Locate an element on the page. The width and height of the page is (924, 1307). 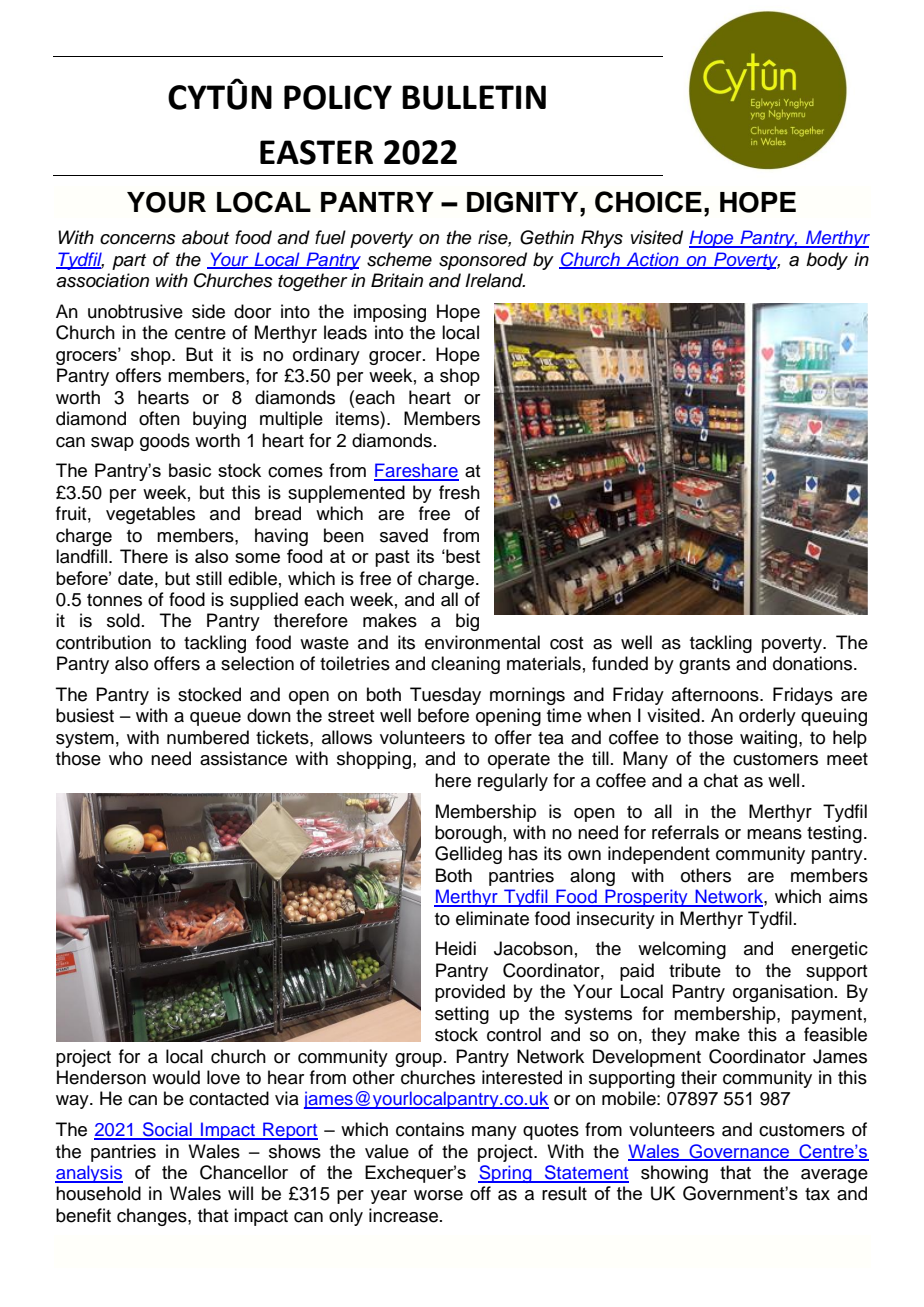
BULLETIN is located at coordinates (474, 97).
